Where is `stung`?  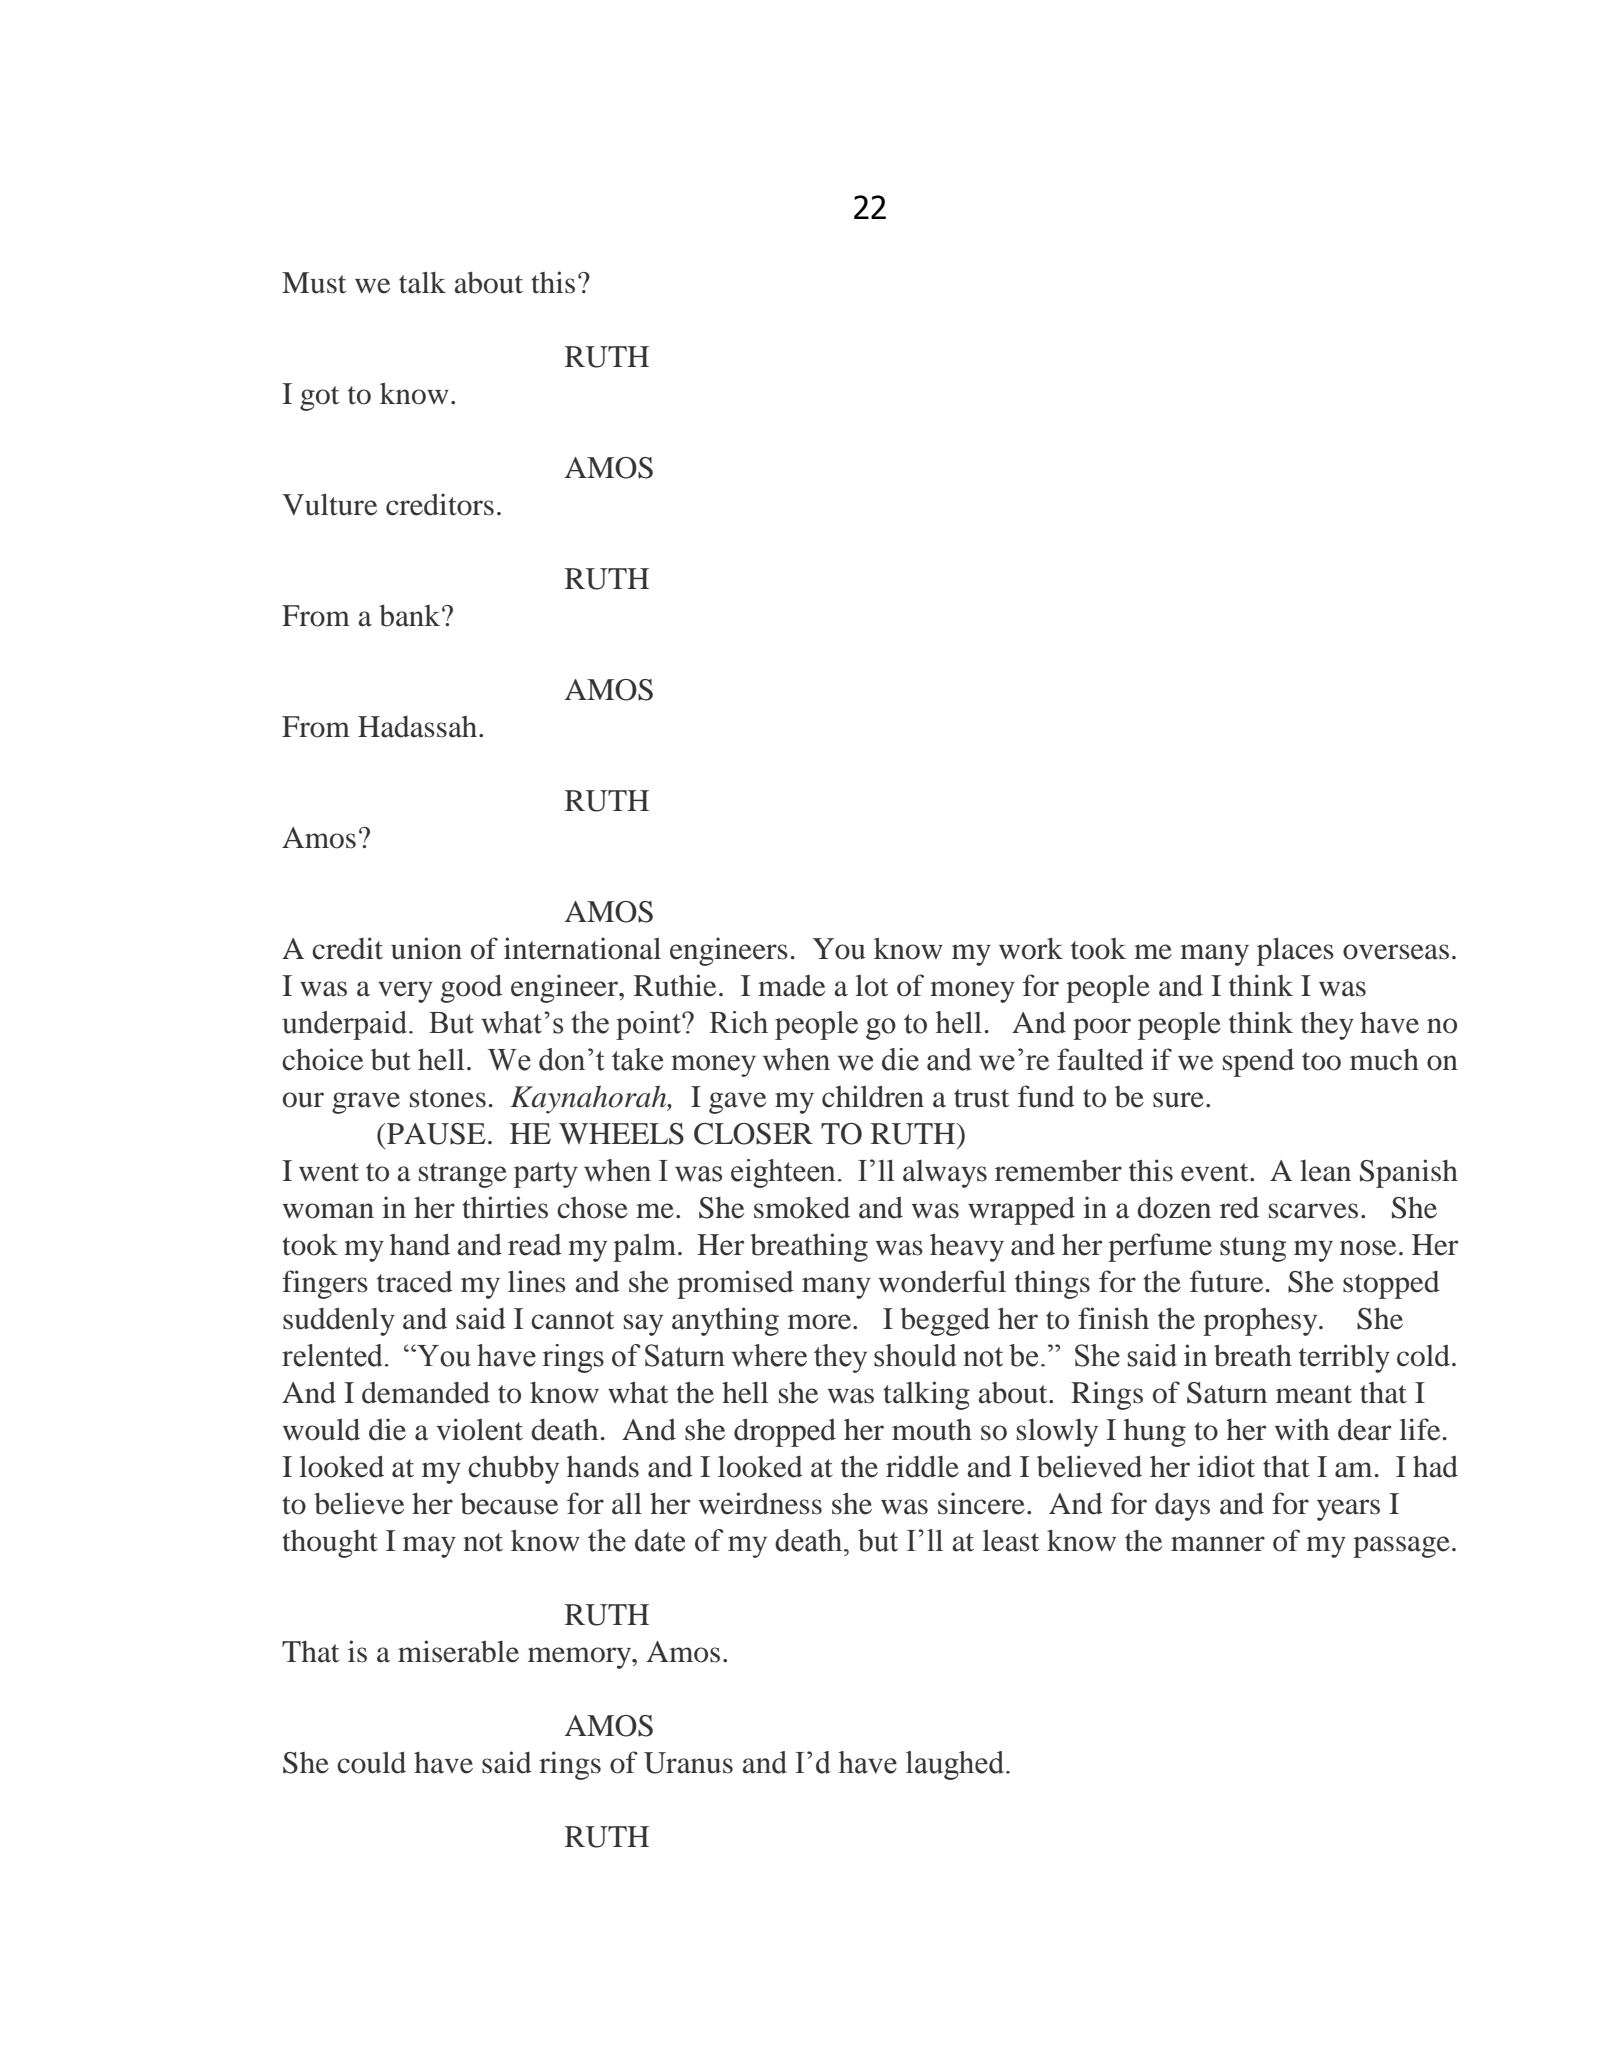 stung is located at coordinates (1253, 1249).
